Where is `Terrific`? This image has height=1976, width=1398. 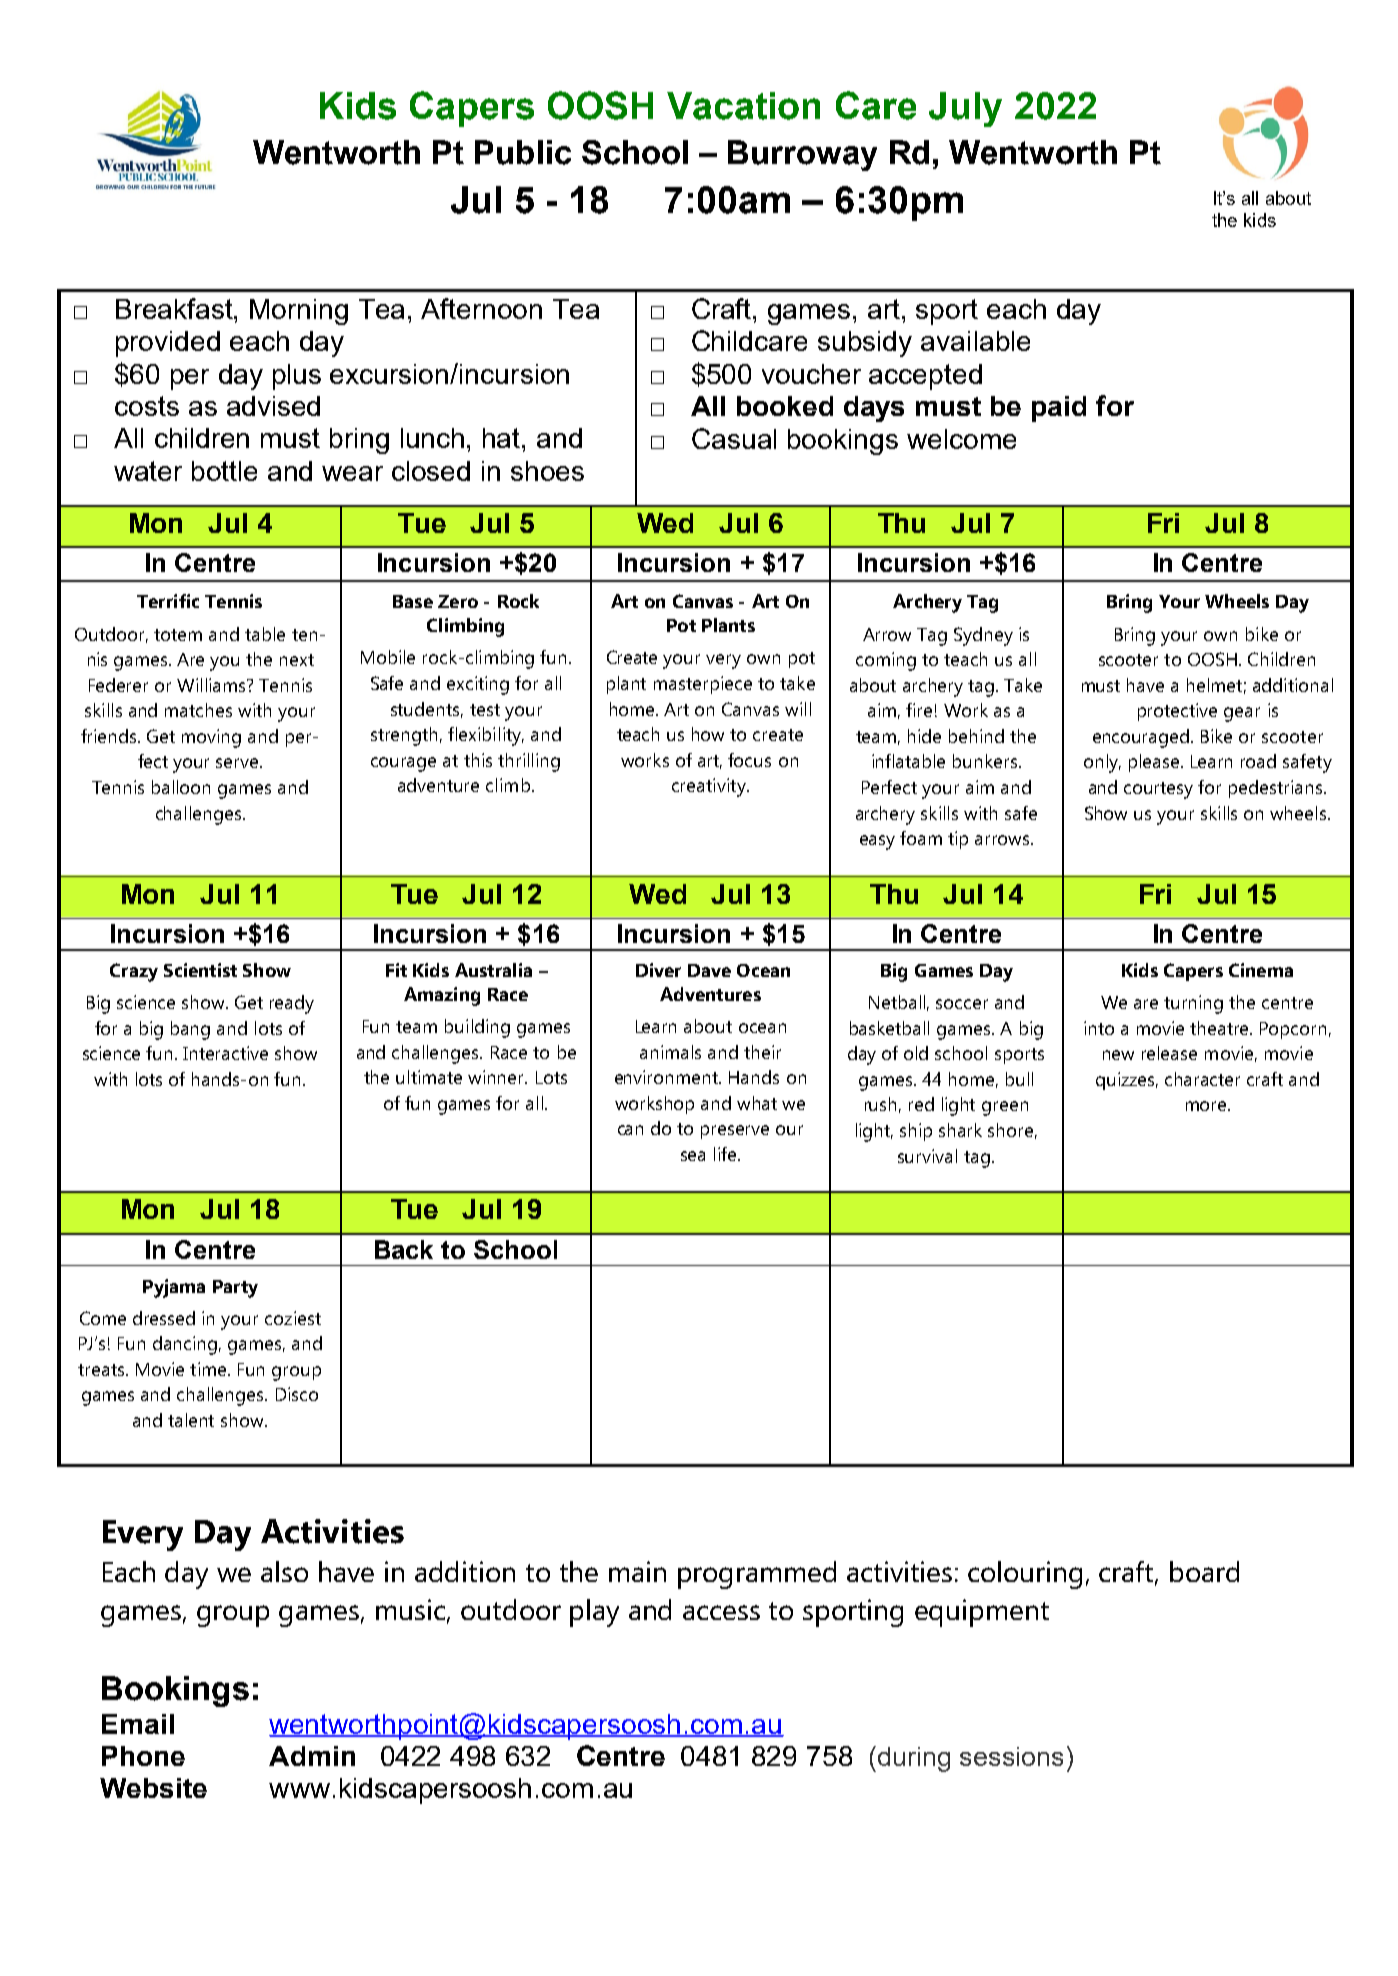 Terrific is located at coordinates (168, 601).
